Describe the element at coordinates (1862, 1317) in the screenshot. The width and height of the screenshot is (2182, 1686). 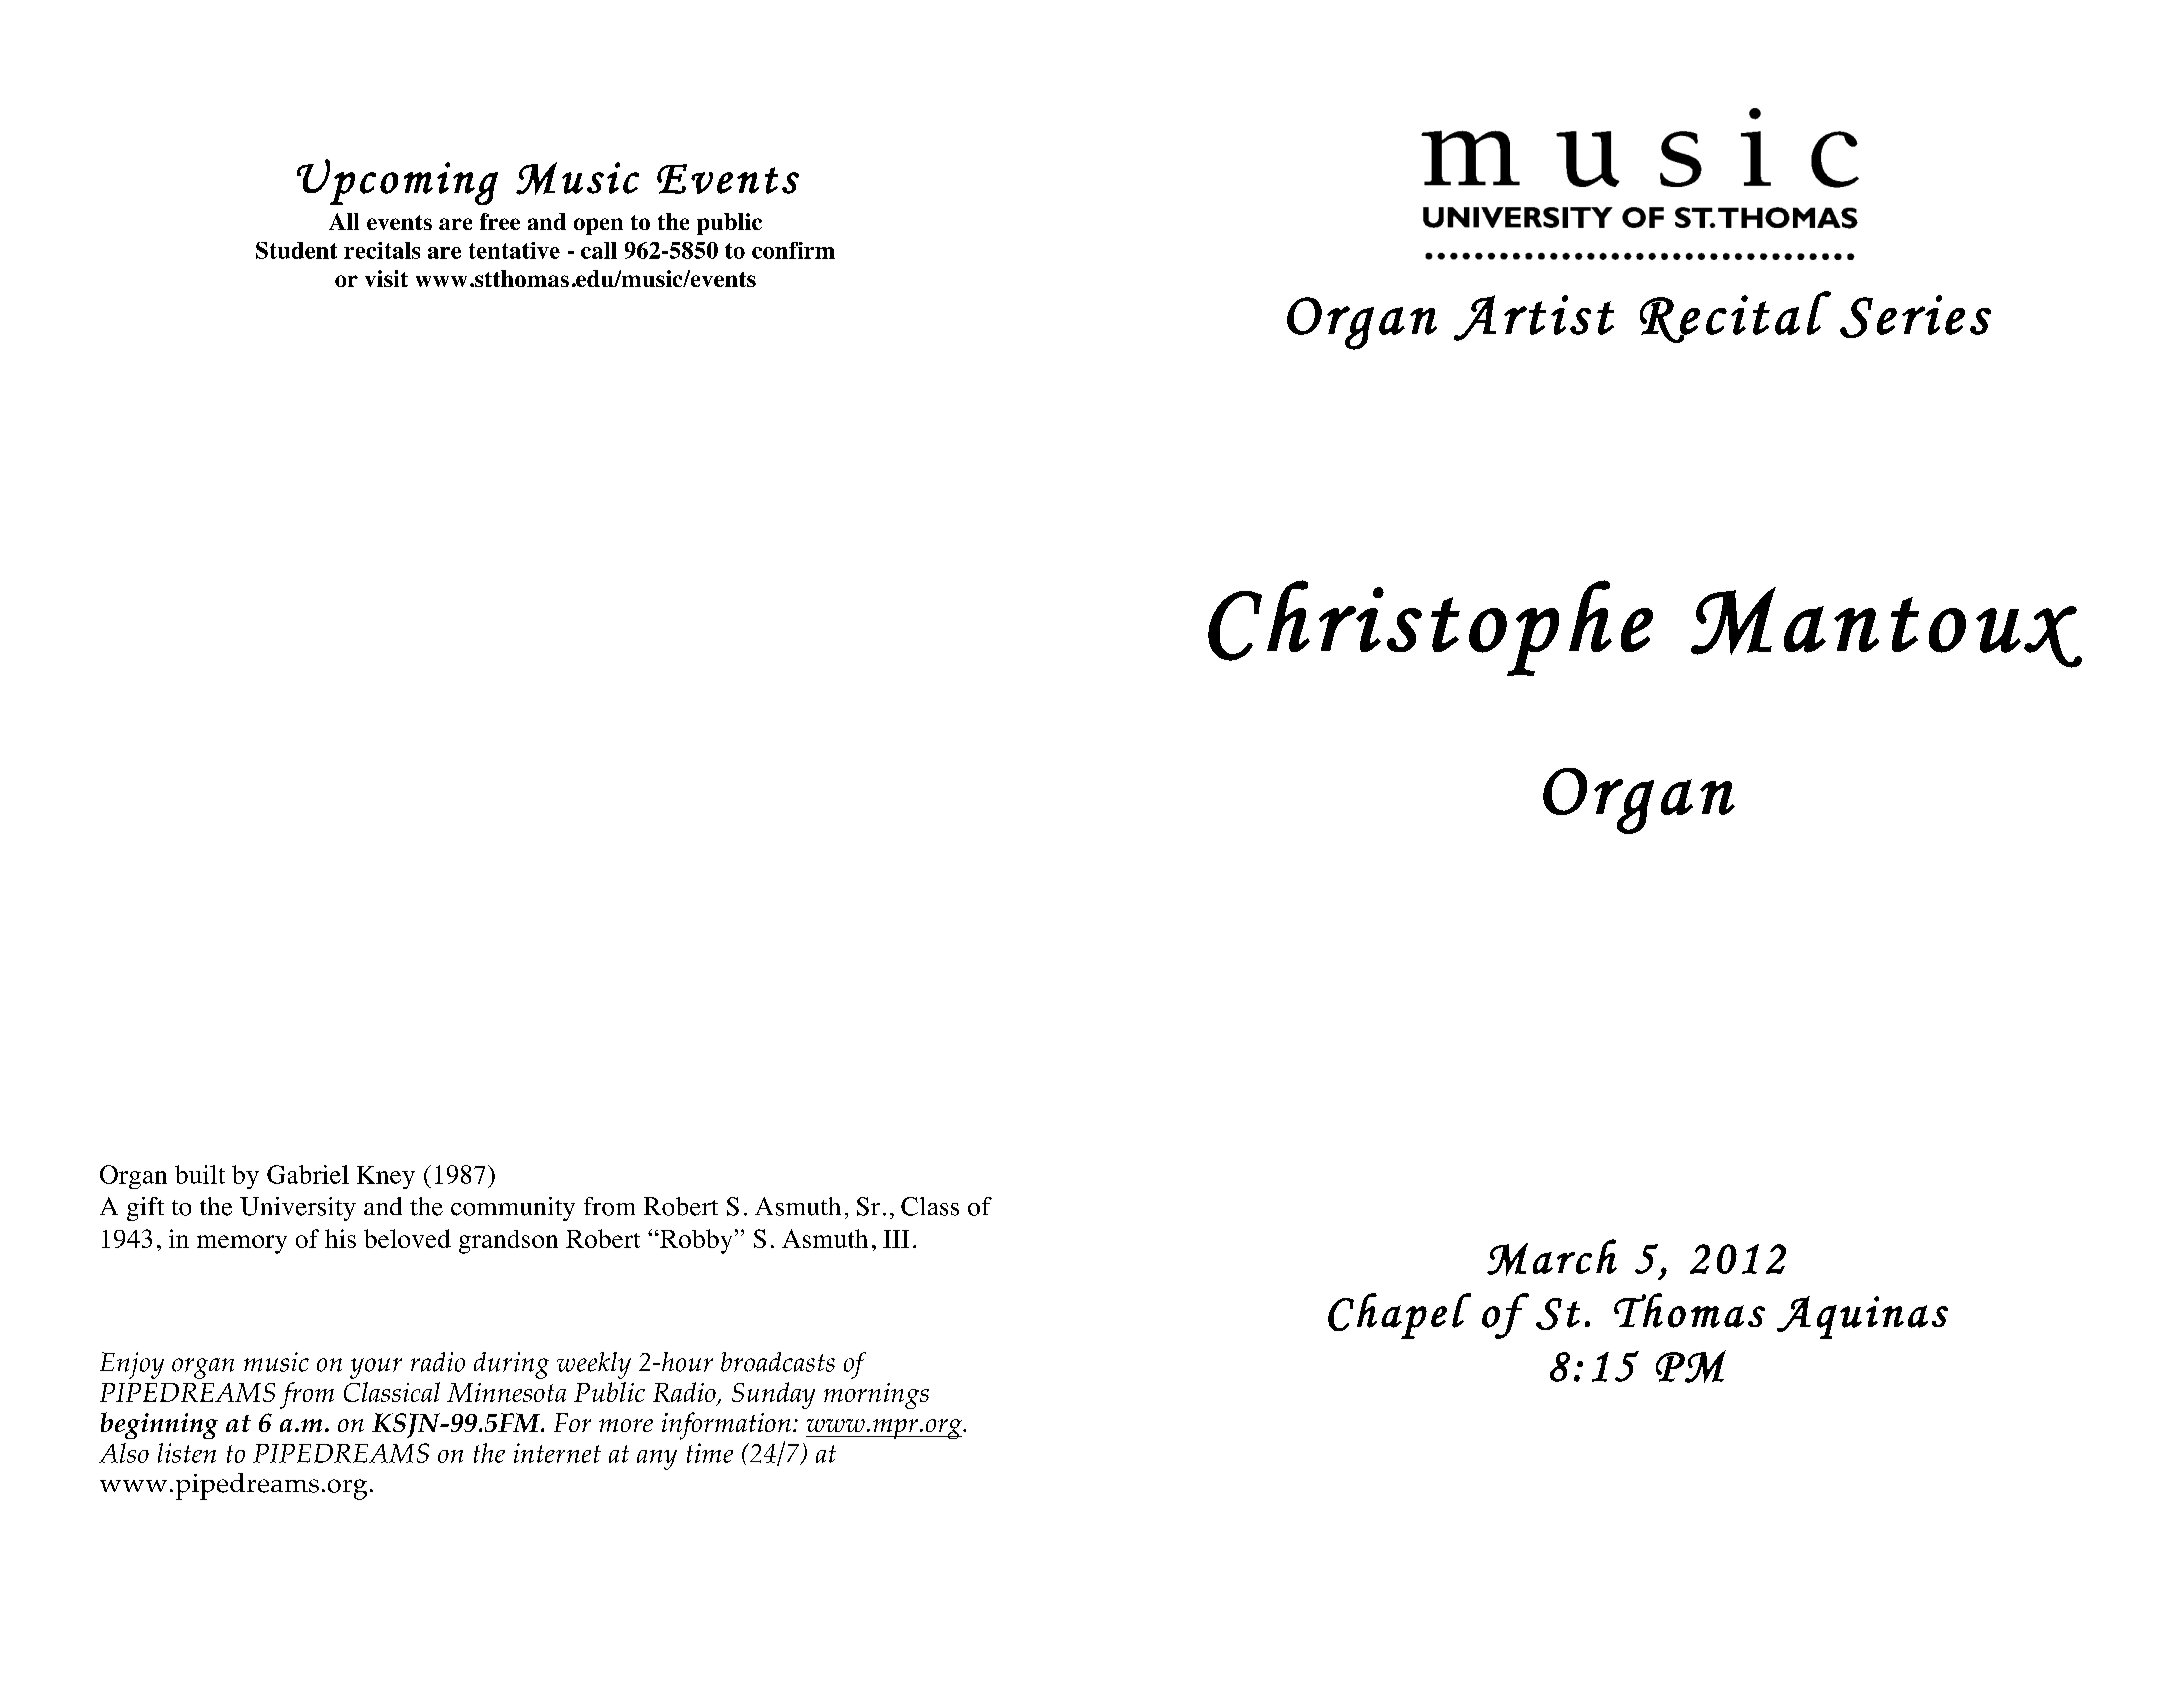
I see `Aquinas` at that location.
